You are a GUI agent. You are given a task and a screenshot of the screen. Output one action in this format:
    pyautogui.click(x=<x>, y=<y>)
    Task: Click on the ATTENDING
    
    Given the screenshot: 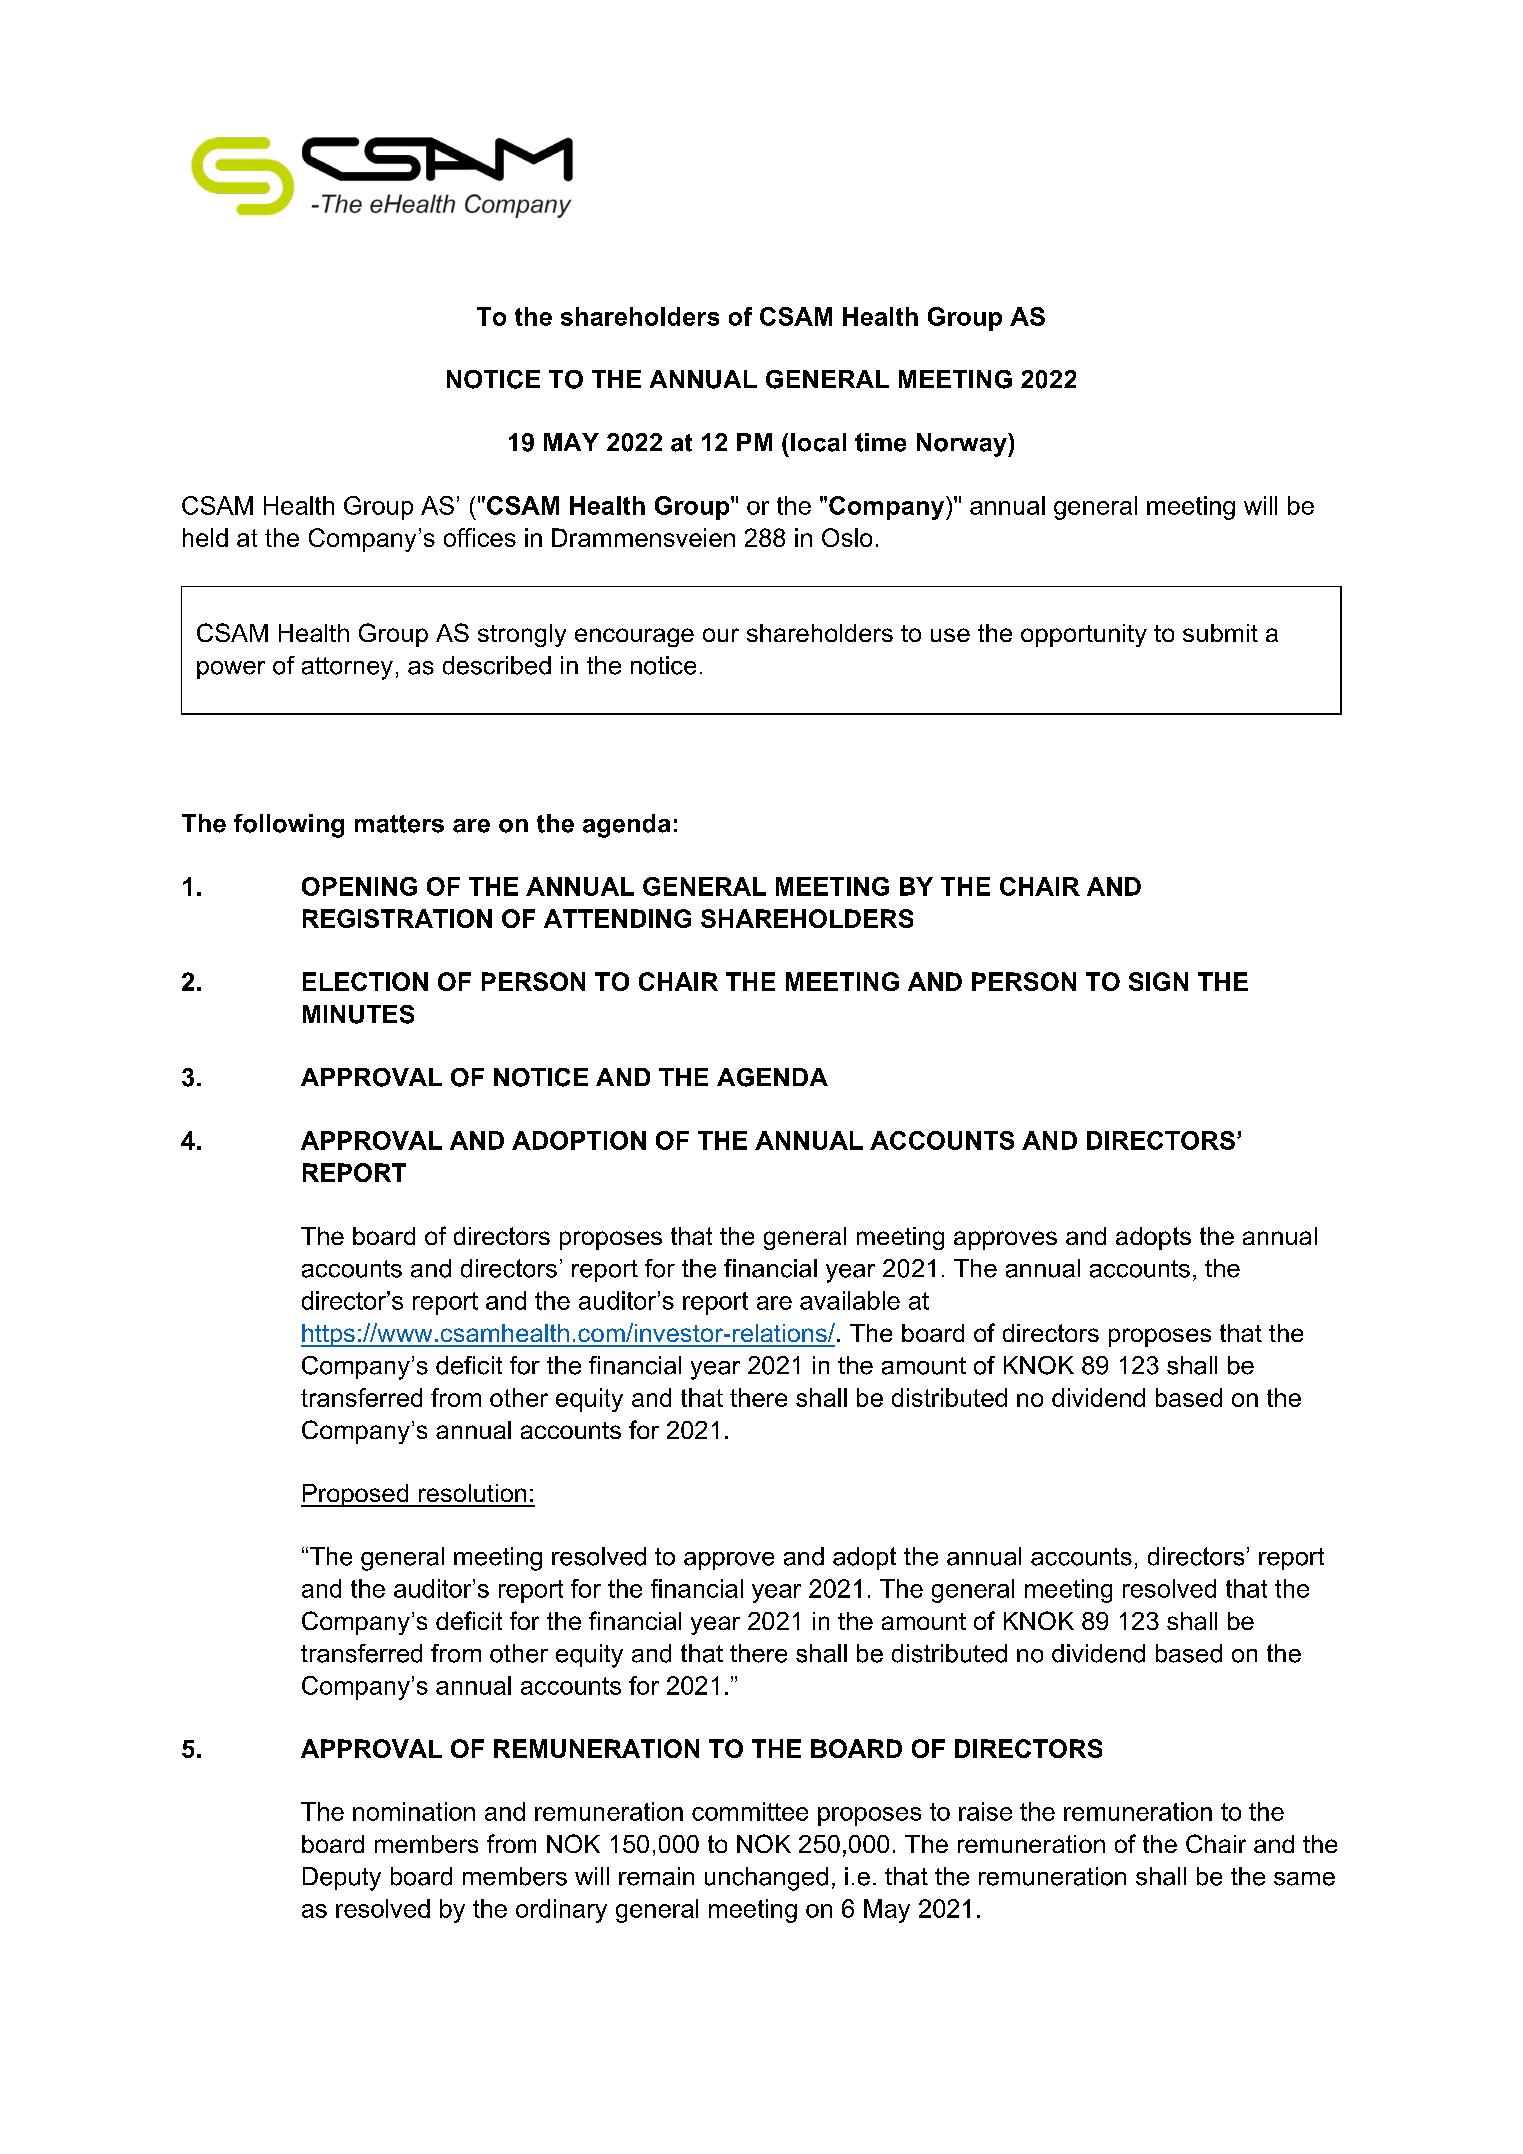 What is the action you would take?
    pyautogui.click(x=617, y=918)
